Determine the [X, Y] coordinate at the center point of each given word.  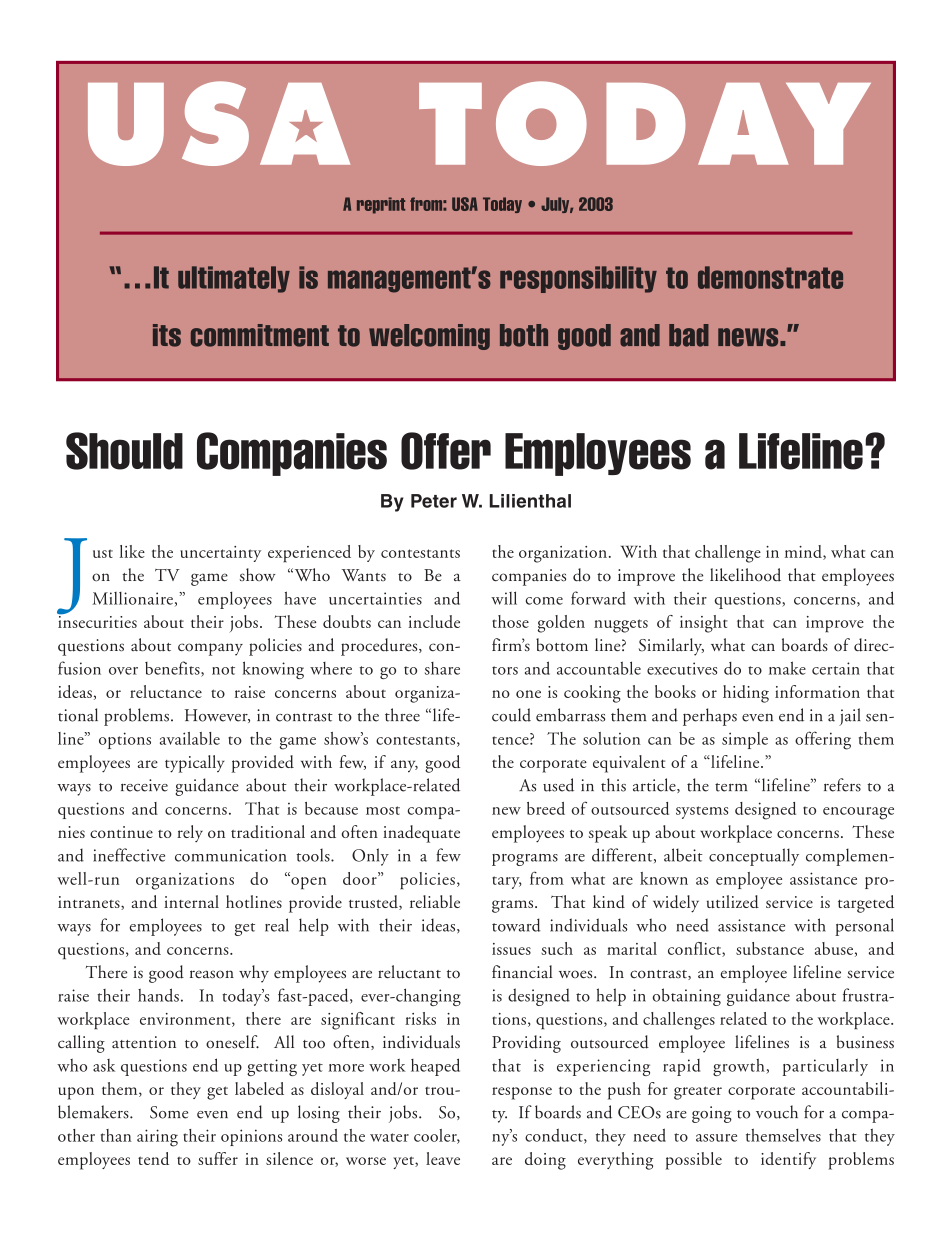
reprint [381, 205]
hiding [746, 694]
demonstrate [770, 277]
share [442, 668]
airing [157, 1138]
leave [443, 1158]
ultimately [234, 279]
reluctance [166, 691]
